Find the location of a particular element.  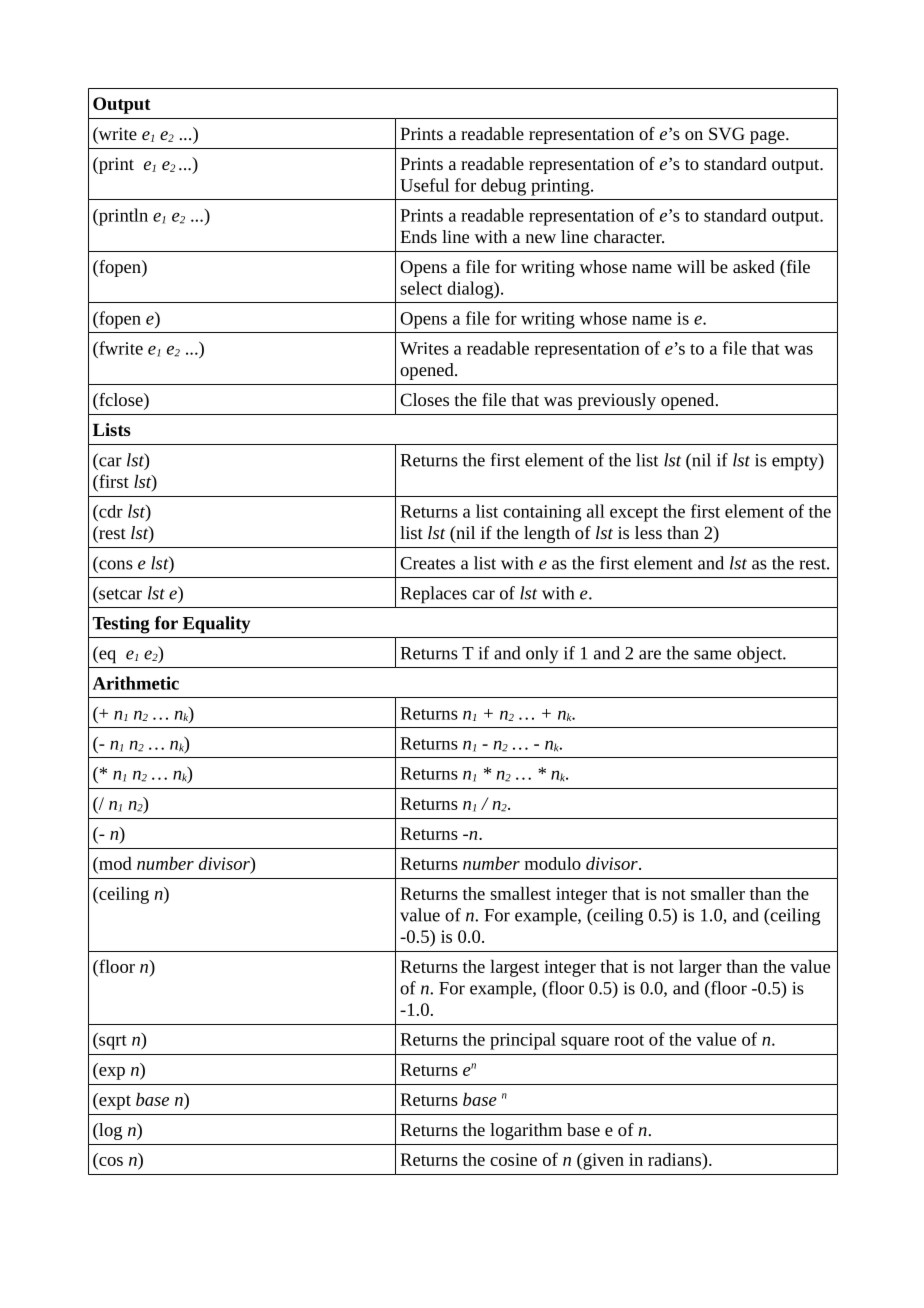

Closes is located at coordinates (424, 399).
